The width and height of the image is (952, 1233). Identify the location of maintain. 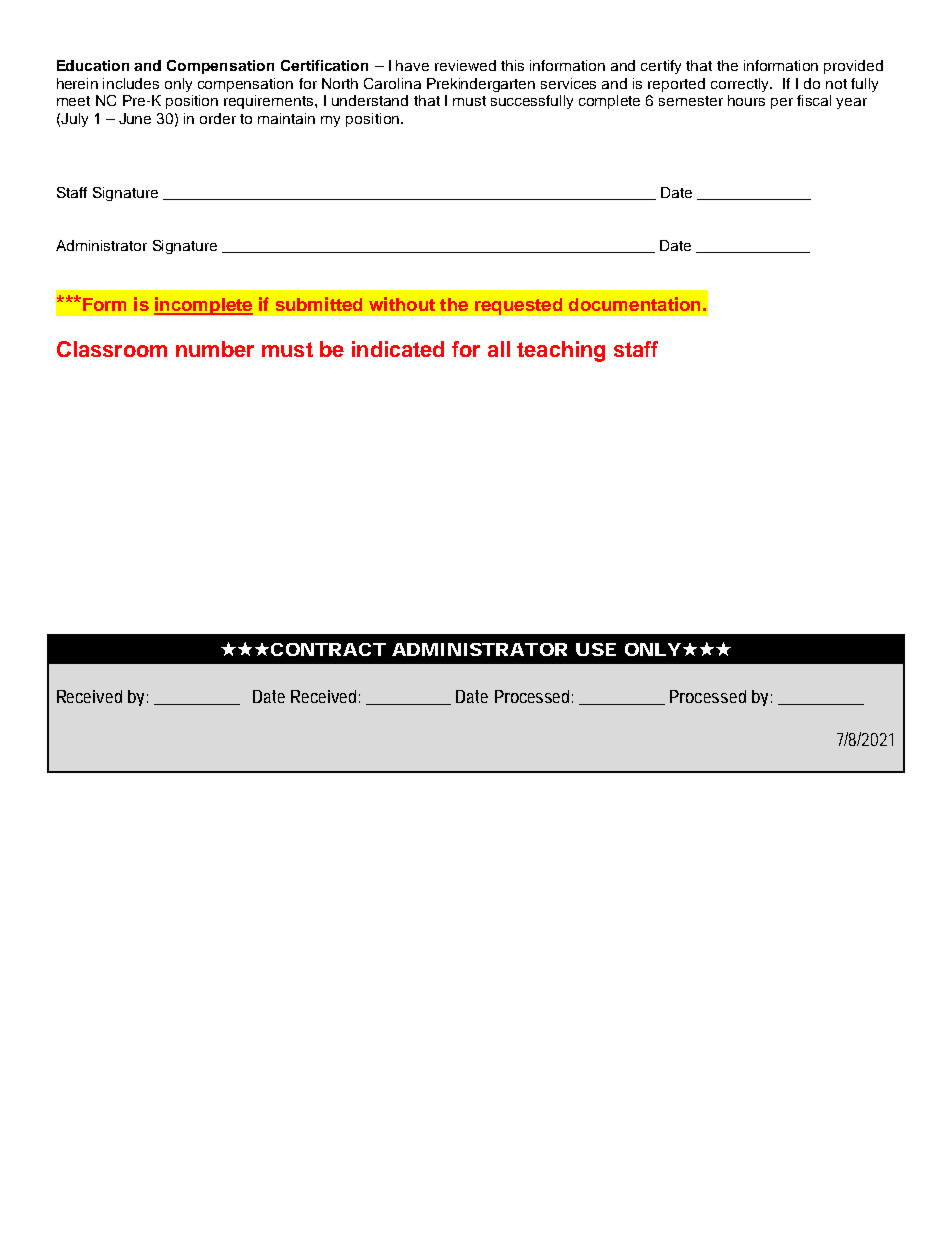
(286, 118).
